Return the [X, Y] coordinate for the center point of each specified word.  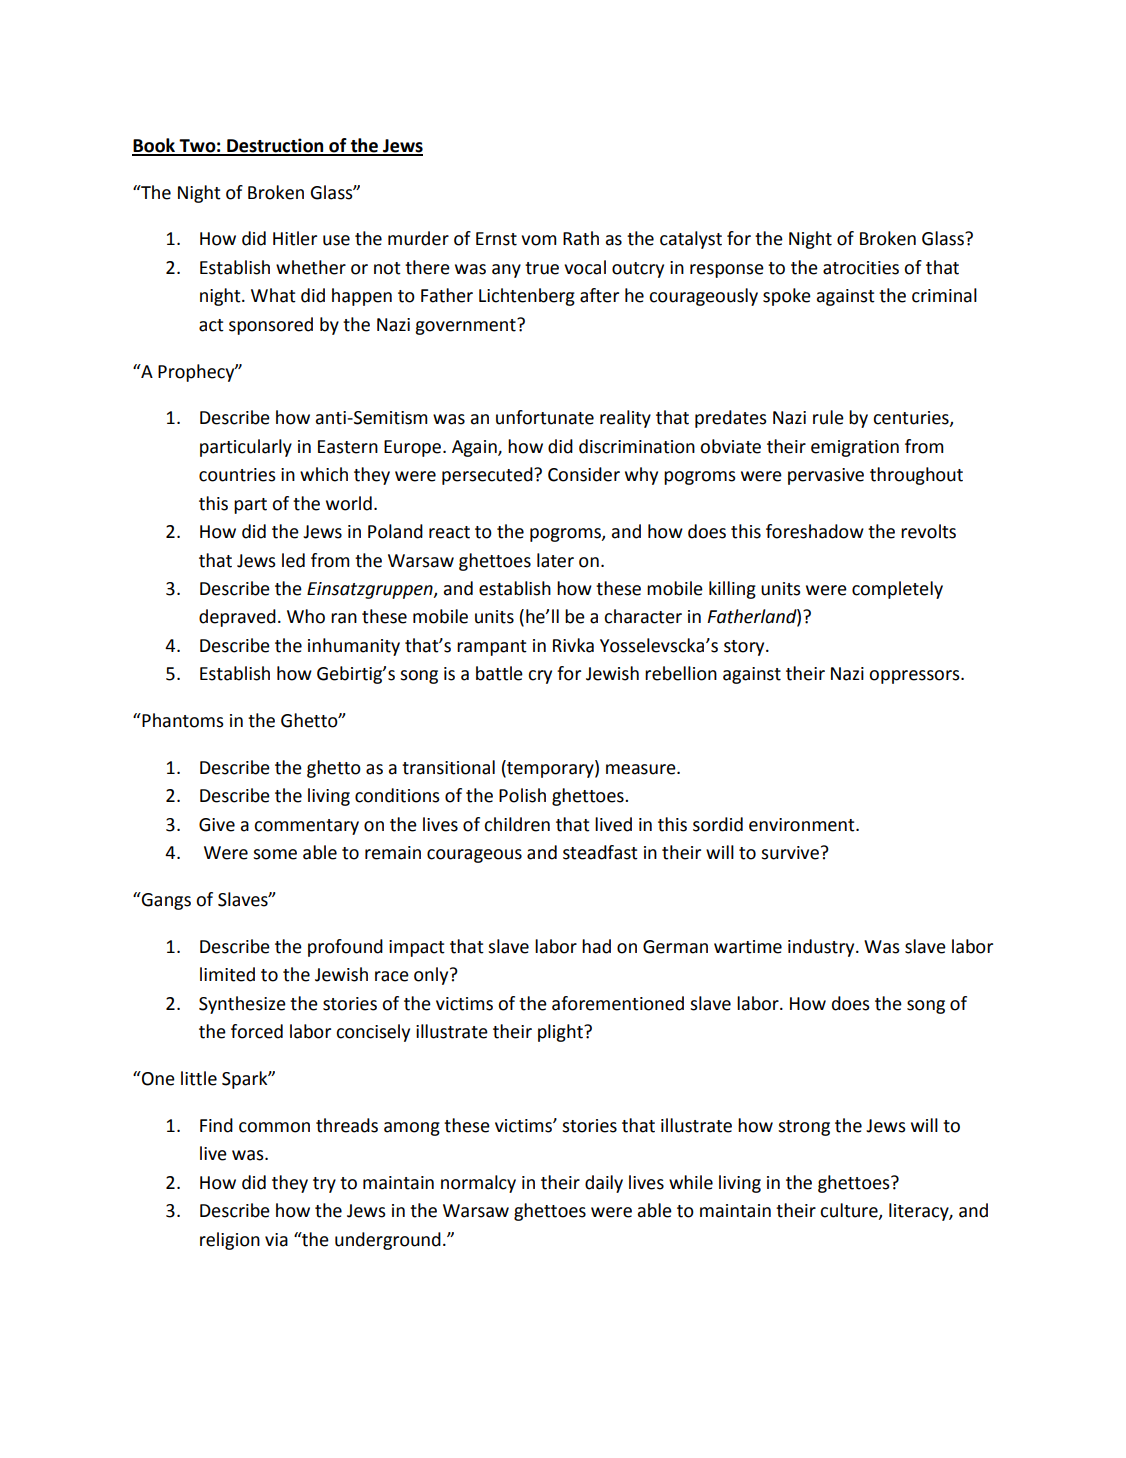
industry [822, 948]
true [542, 268]
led [293, 560]
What [273, 295]
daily [604, 1184]
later [555, 560]
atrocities [861, 268]
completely [897, 590]
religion [230, 1241]
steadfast [600, 852]
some [275, 854]
